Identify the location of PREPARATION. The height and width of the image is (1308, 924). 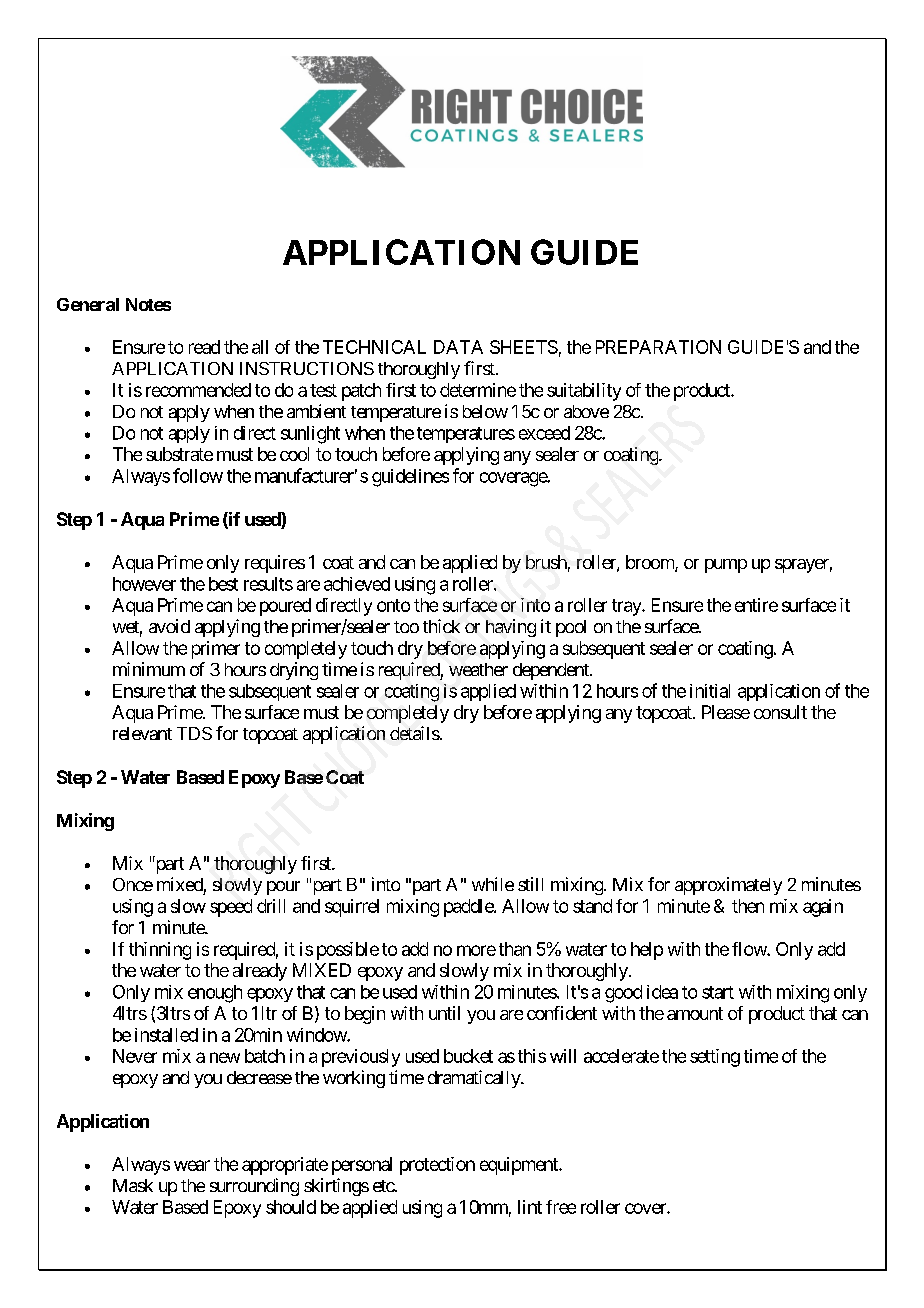
(658, 347).
